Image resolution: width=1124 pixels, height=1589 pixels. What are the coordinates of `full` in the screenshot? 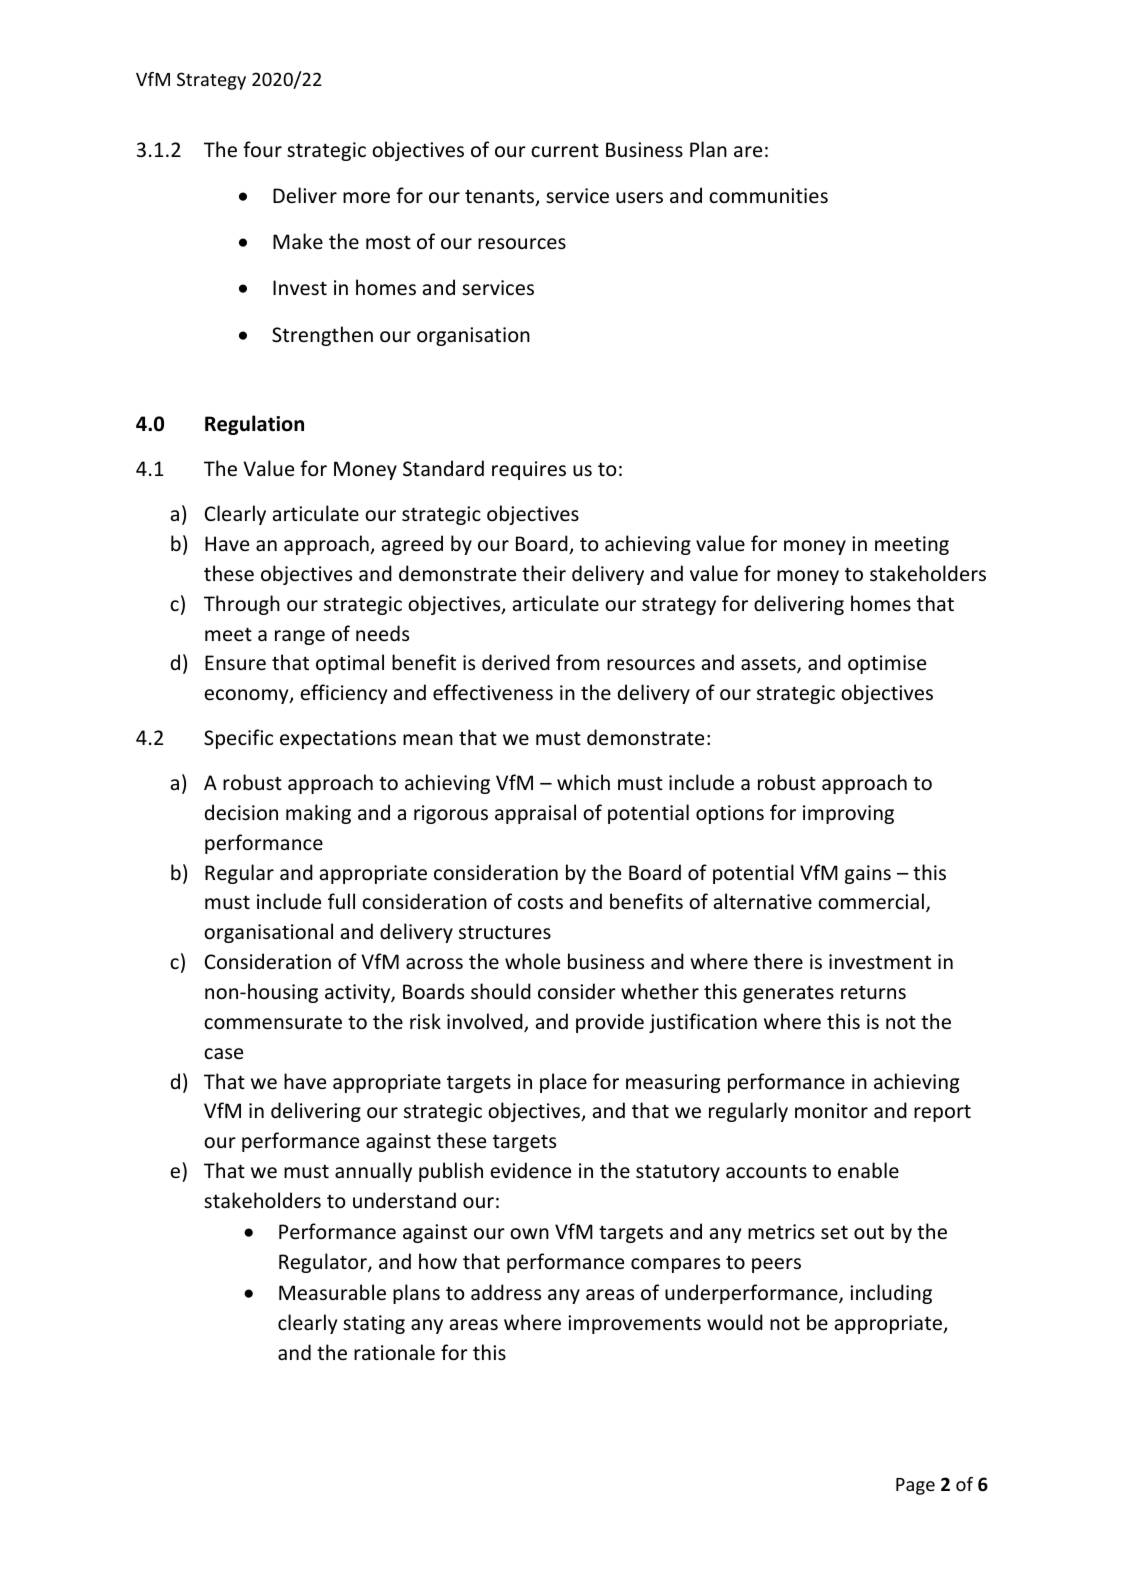 It's located at (341, 901).
